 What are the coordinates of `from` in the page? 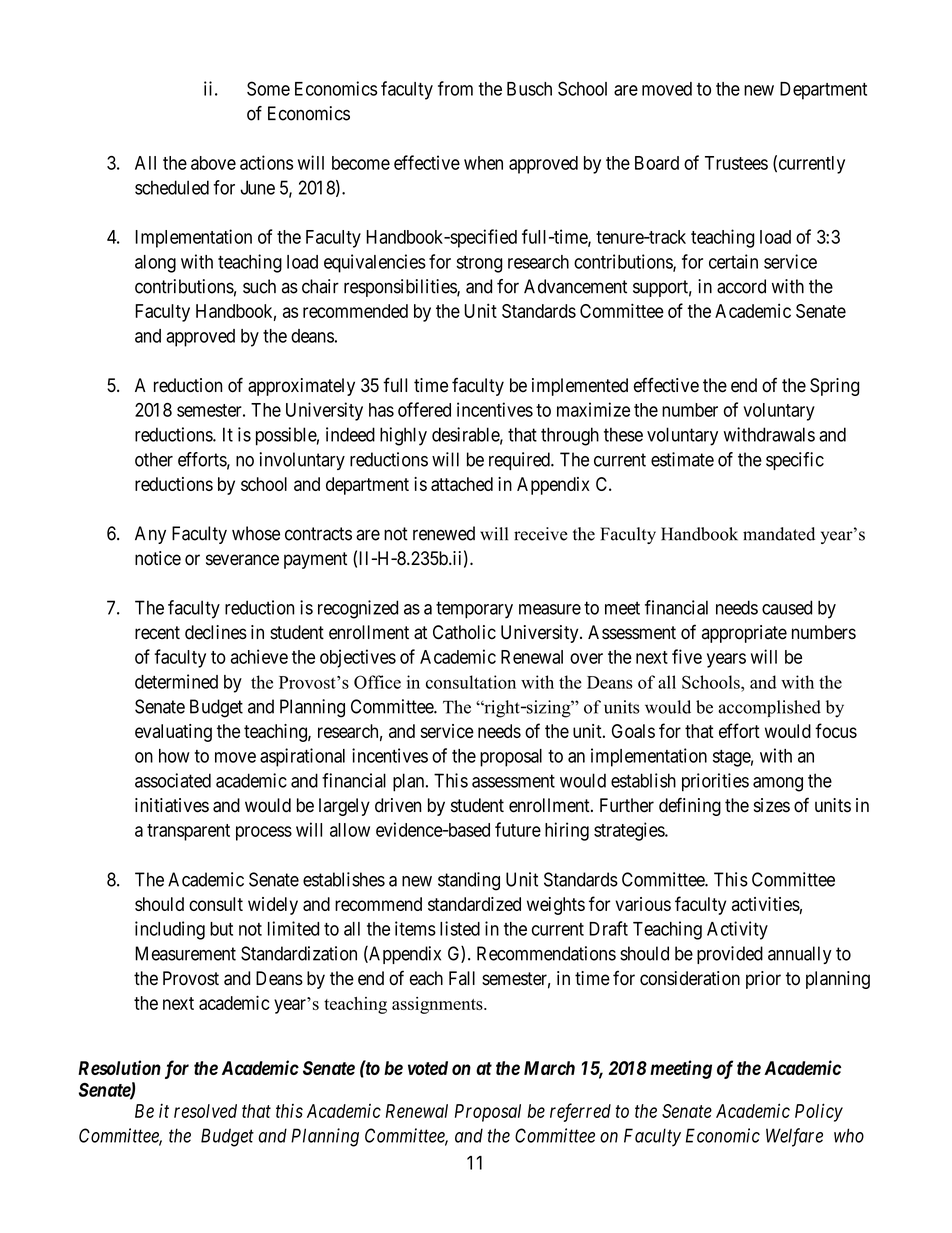 It's located at (455, 88).
